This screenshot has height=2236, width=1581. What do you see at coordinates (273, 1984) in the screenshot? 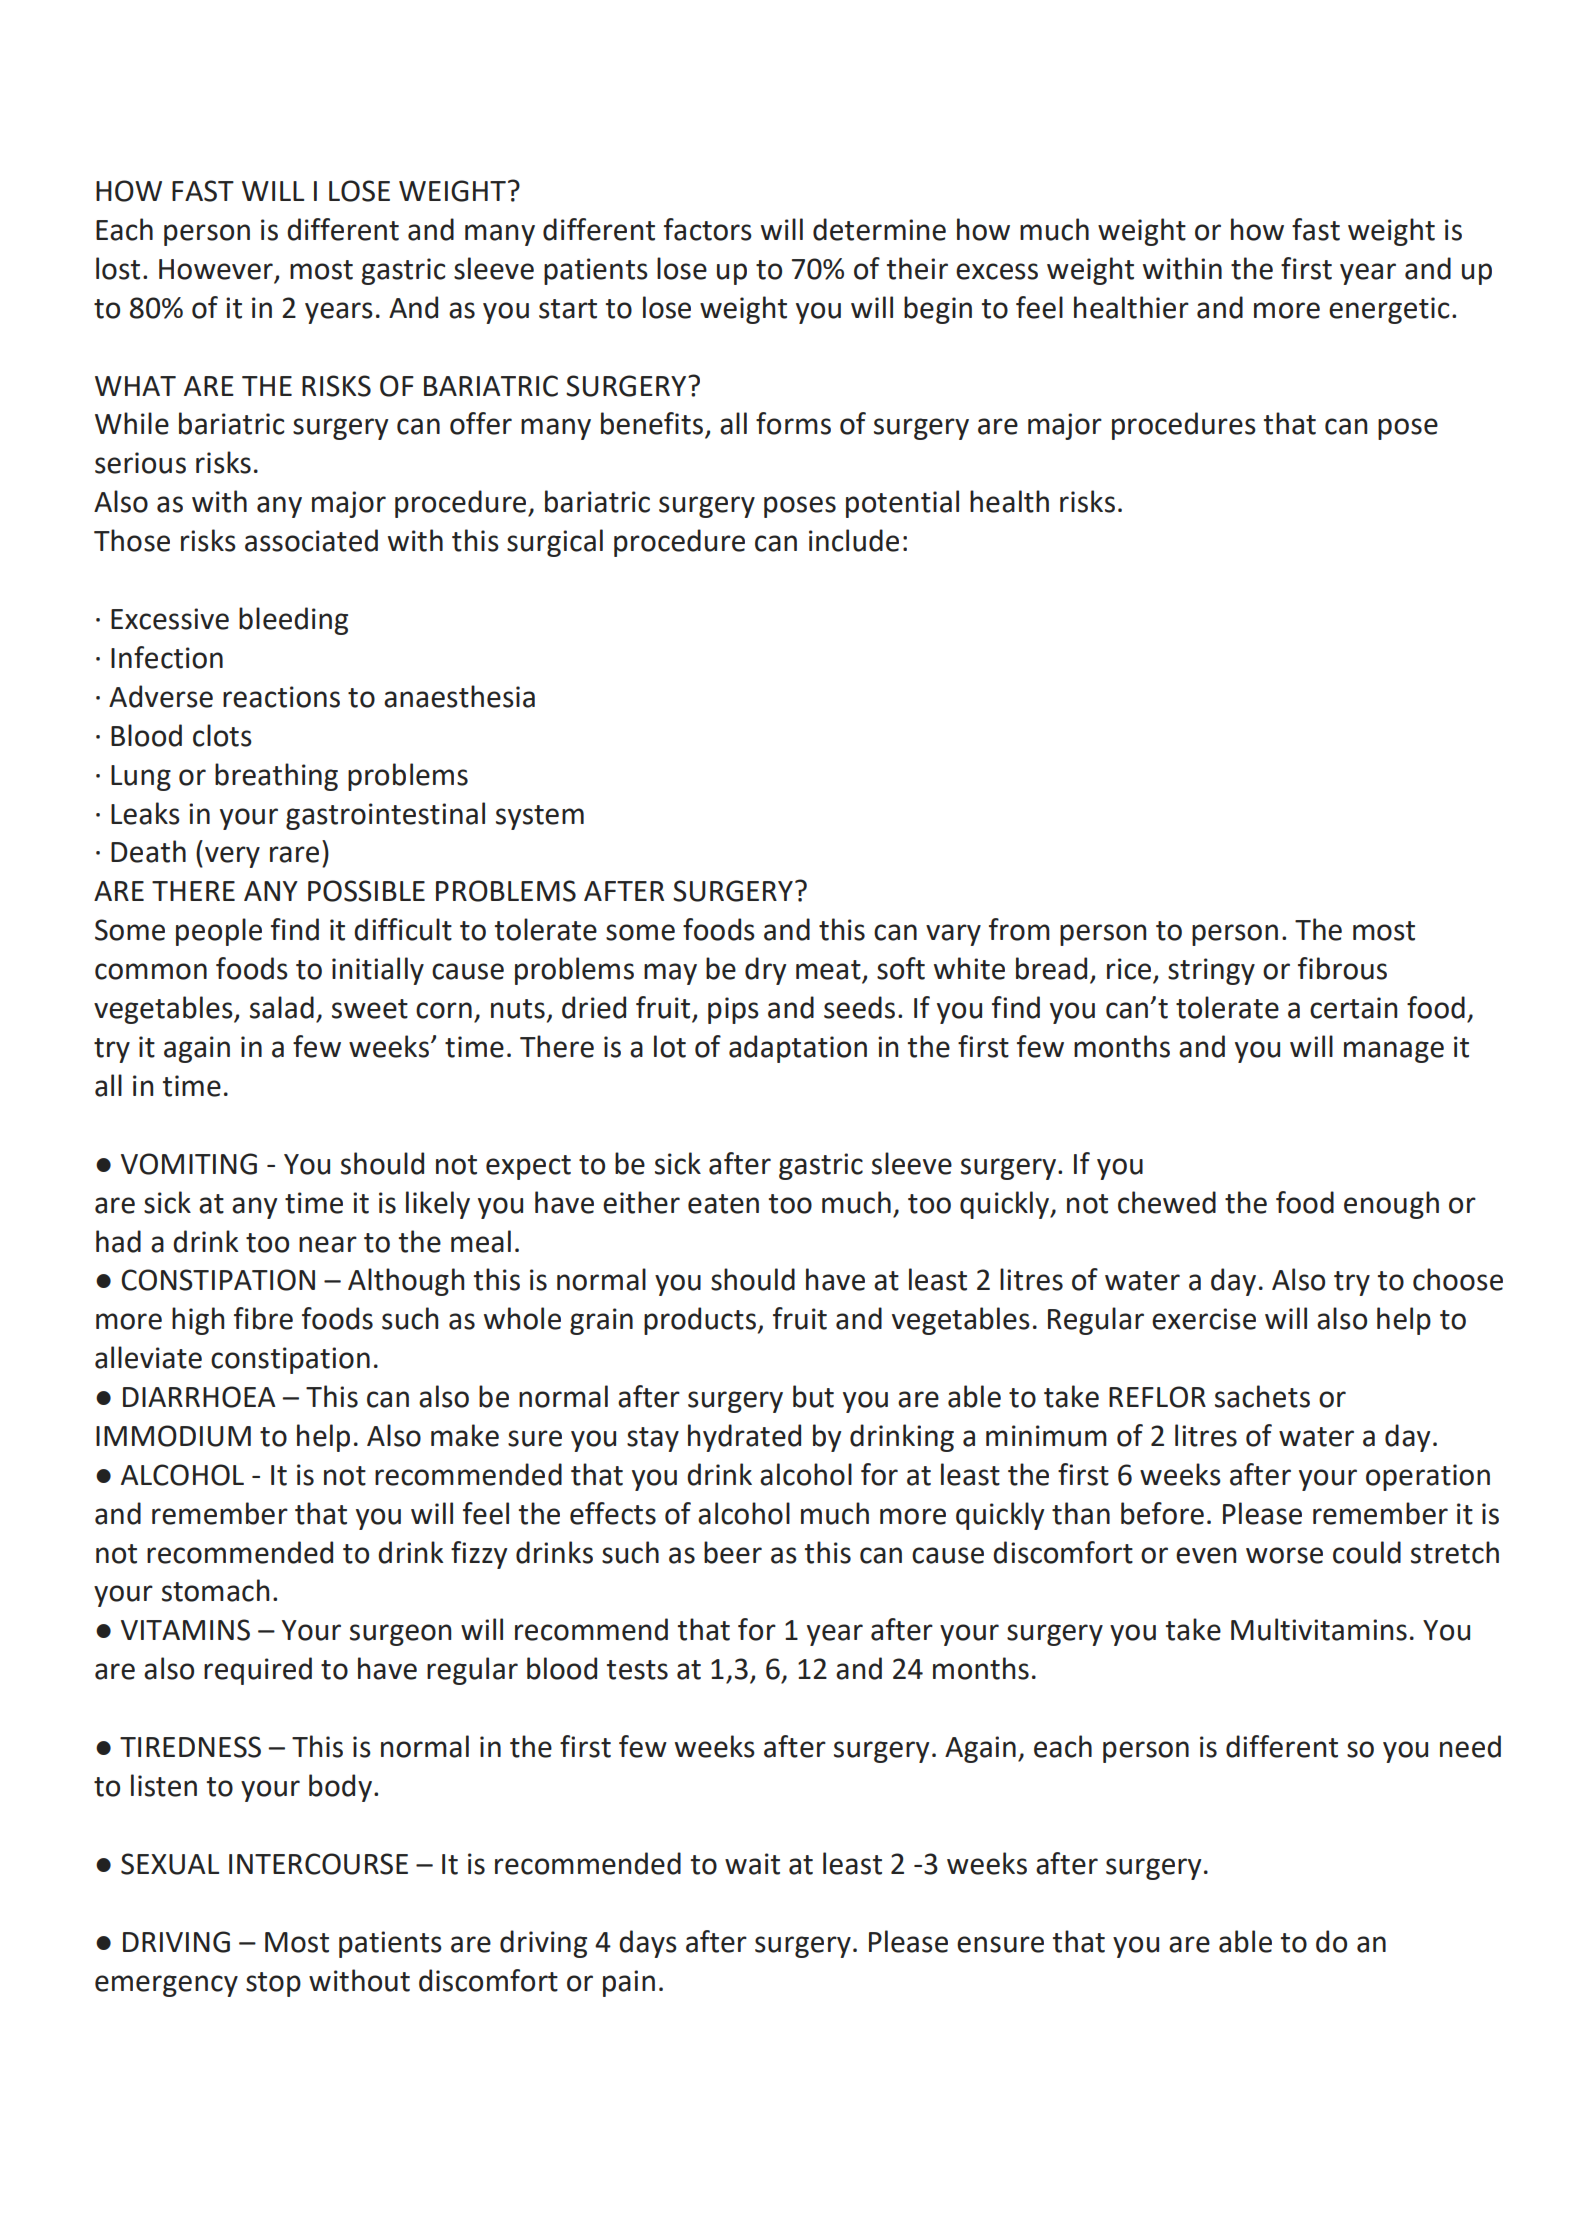
I see `stop` at bounding box center [273, 1984].
